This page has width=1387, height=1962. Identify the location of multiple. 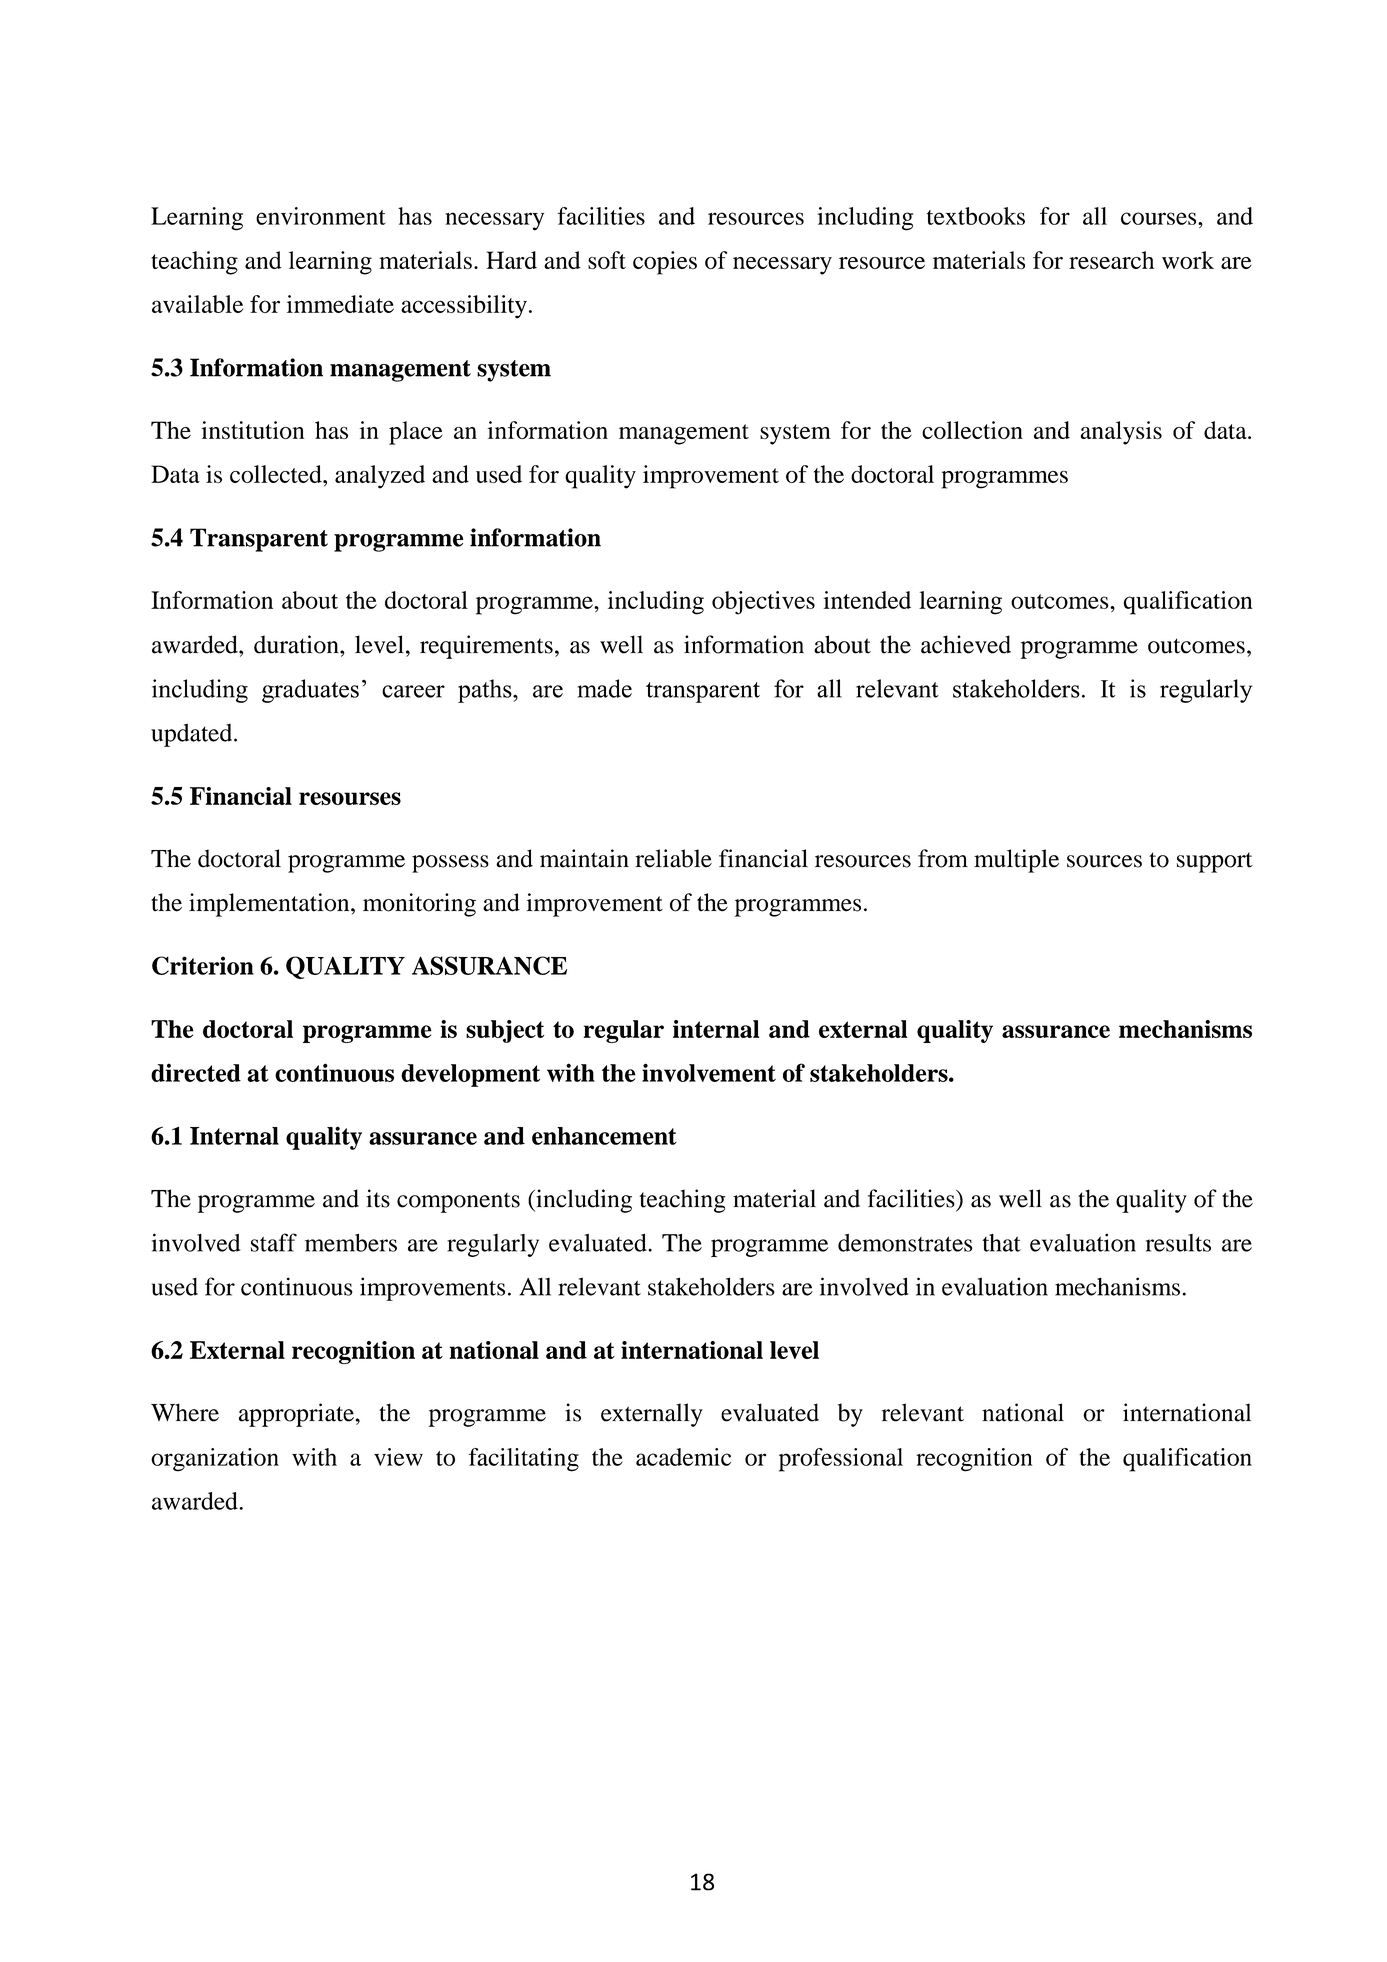
(1016, 861).
